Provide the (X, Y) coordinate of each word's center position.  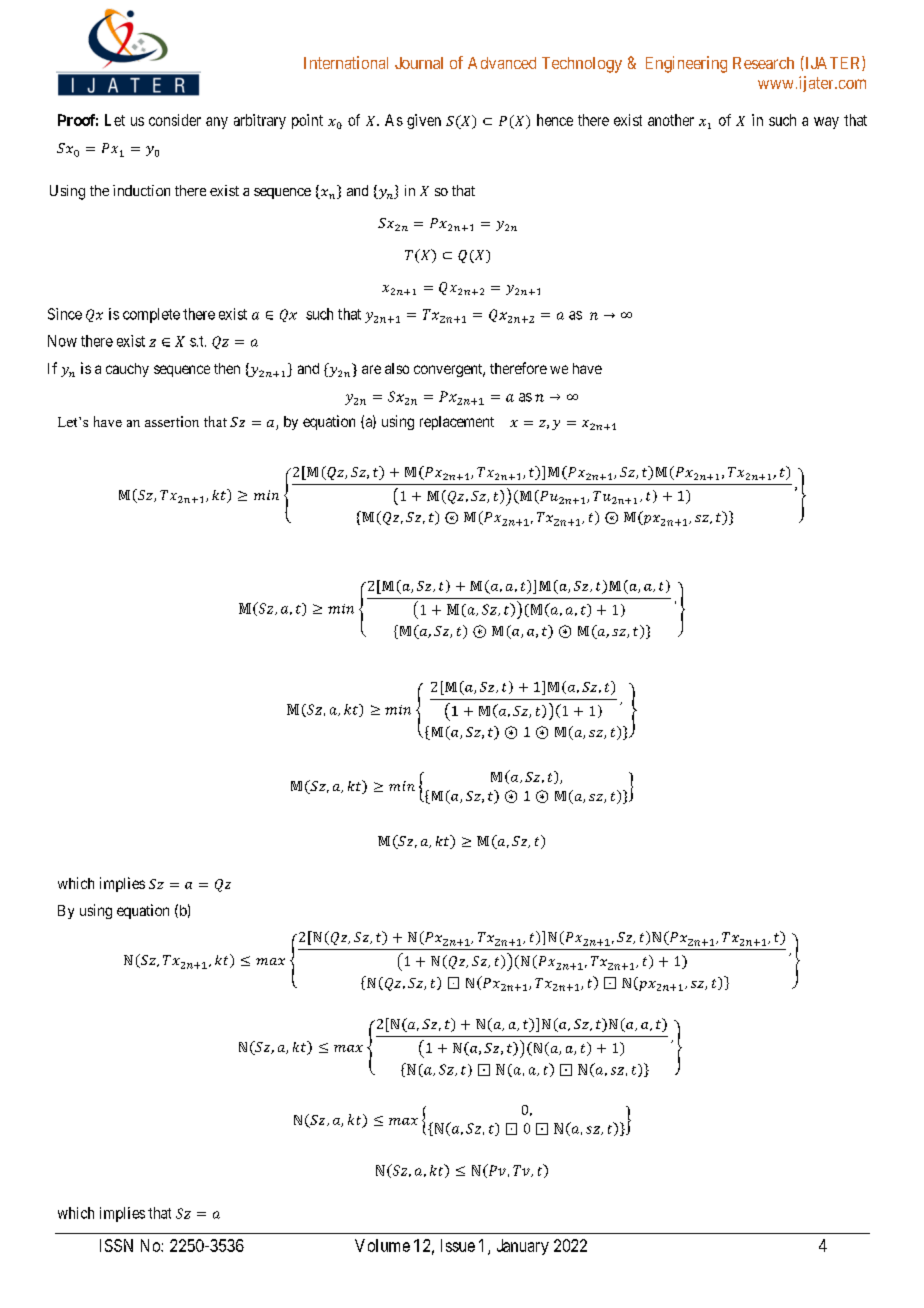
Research (763, 63)
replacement (457, 423)
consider (175, 120)
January (523, 1247)
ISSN (116, 1245)
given (424, 121)
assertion (172, 421)
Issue (458, 1245)
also (397, 368)
